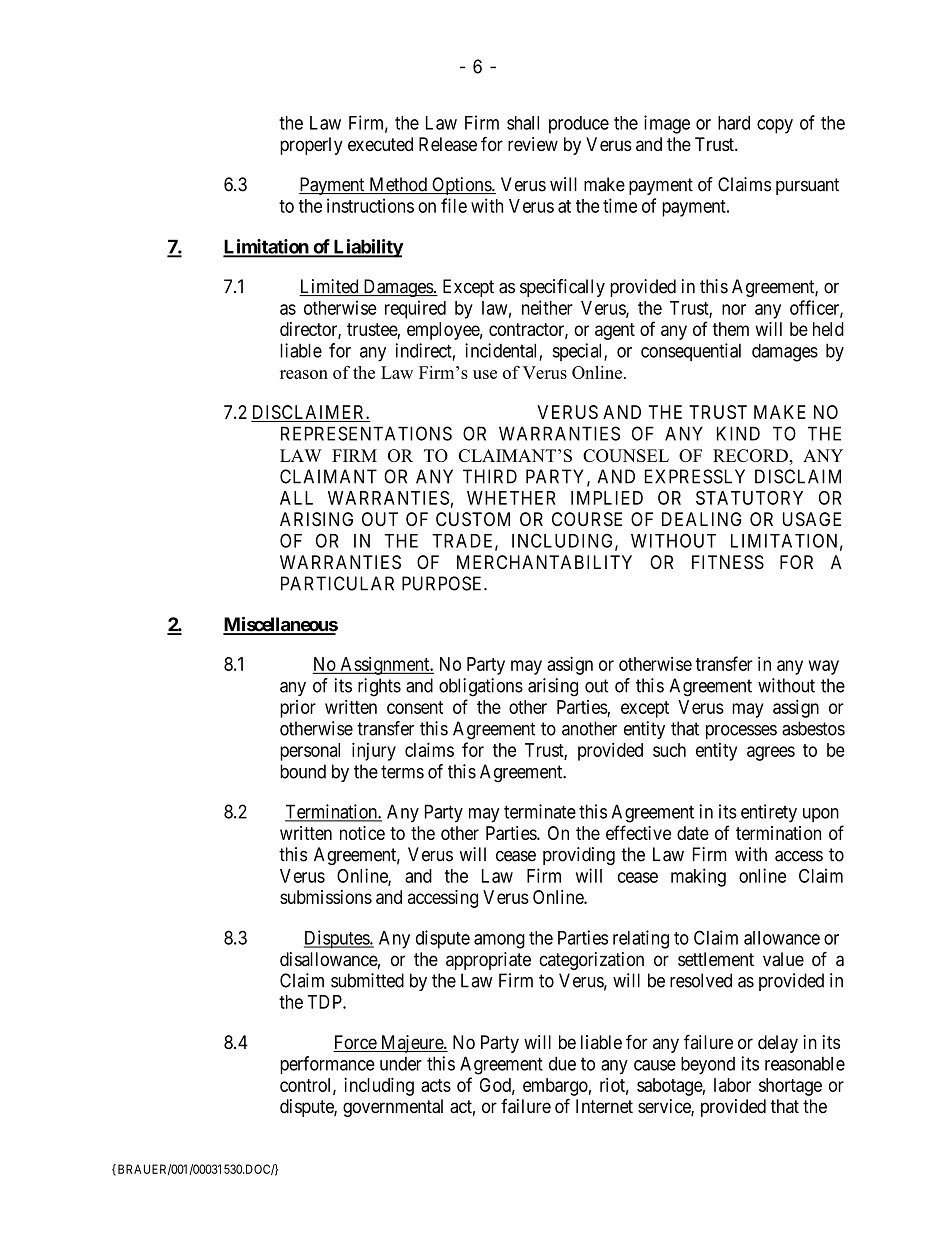 The height and width of the page is (1233, 952). What do you see at coordinates (380, 144) in the page?
I see `executed` at bounding box center [380, 144].
